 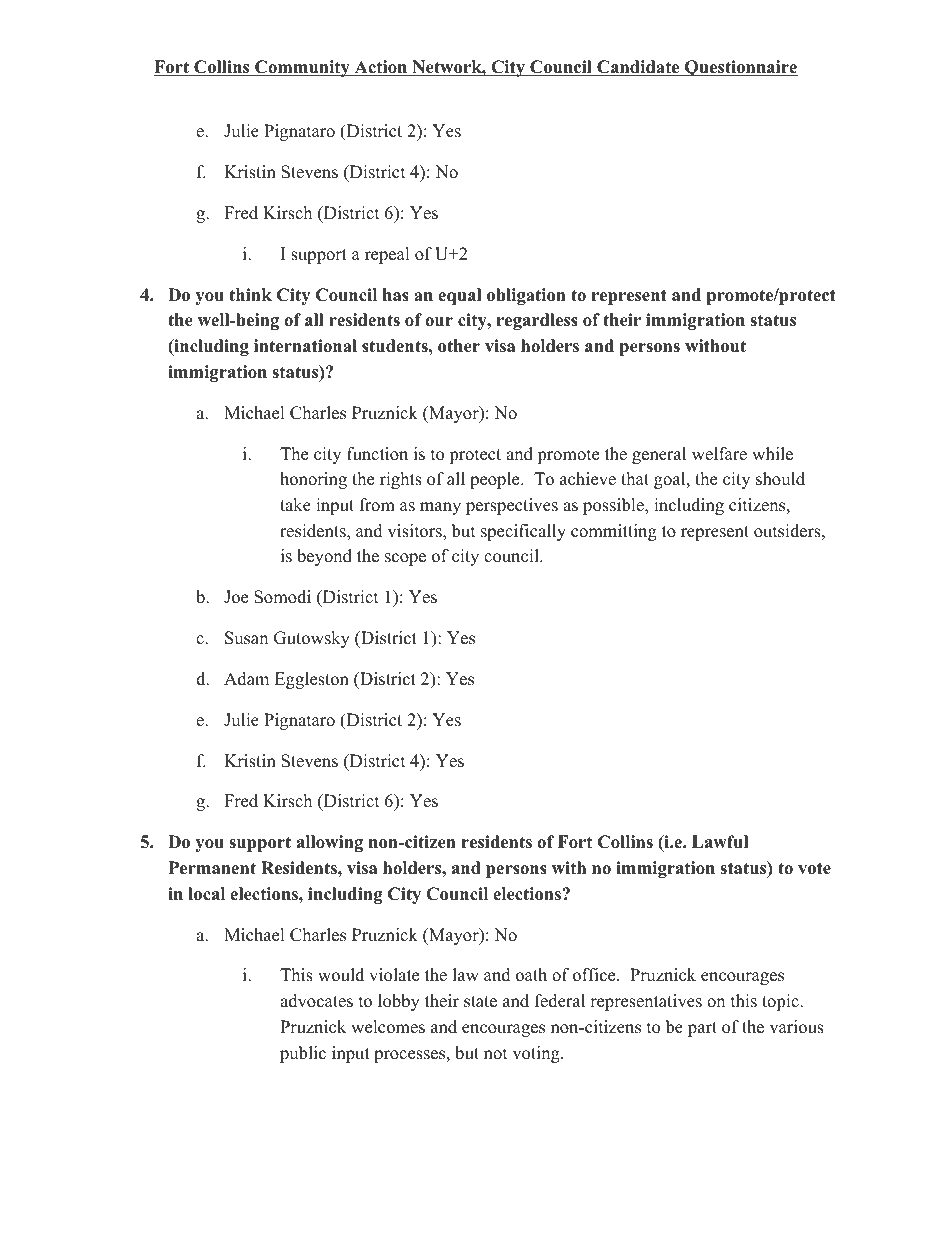 I want to click on Adam, so click(x=246, y=679).
